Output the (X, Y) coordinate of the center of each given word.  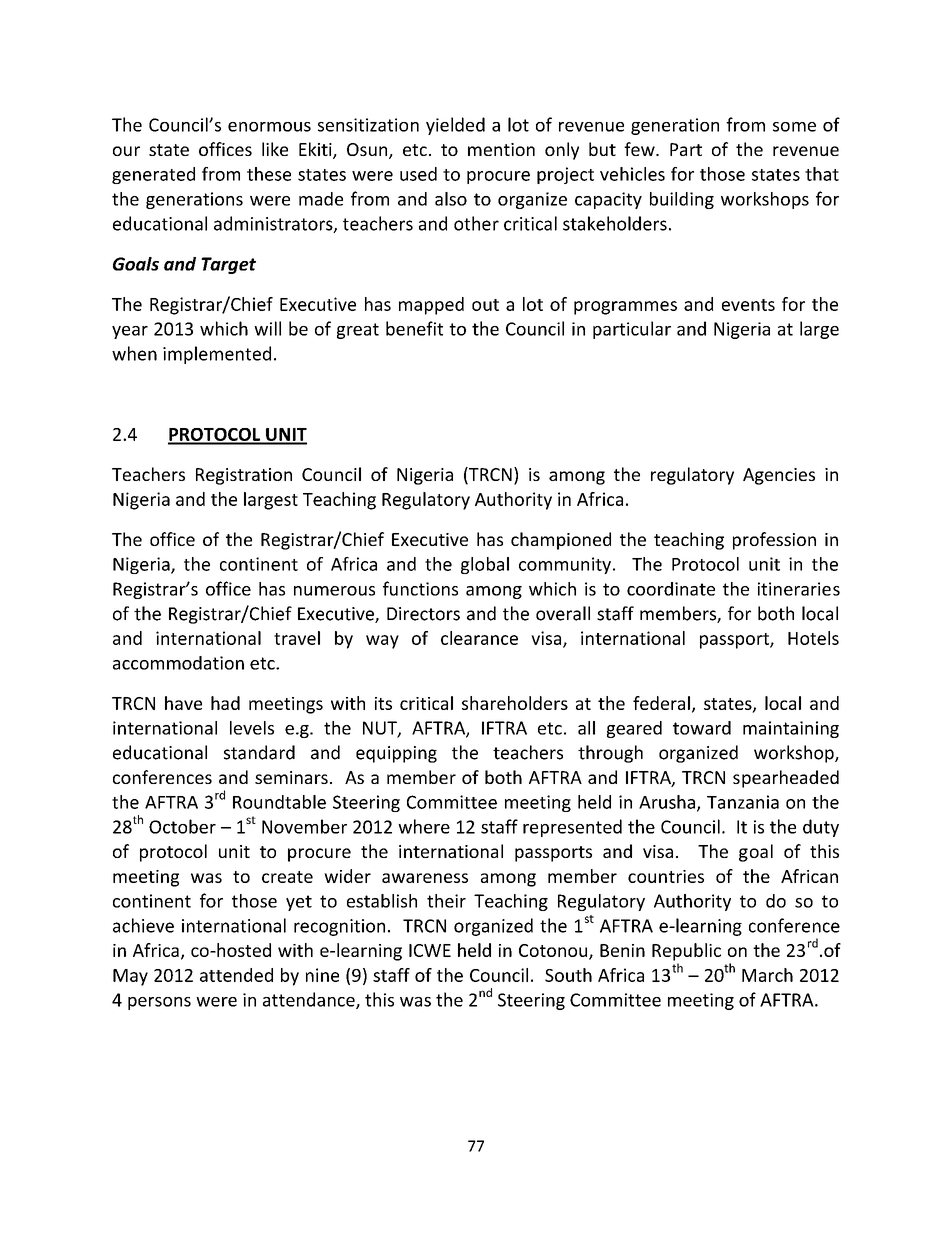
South (568, 975)
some (794, 127)
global (485, 565)
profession (774, 541)
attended (236, 975)
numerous (334, 591)
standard (259, 752)
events (748, 305)
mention (501, 149)
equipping (396, 754)
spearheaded (786, 779)
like (275, 149)
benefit (414, 328)
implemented (217, 355)
